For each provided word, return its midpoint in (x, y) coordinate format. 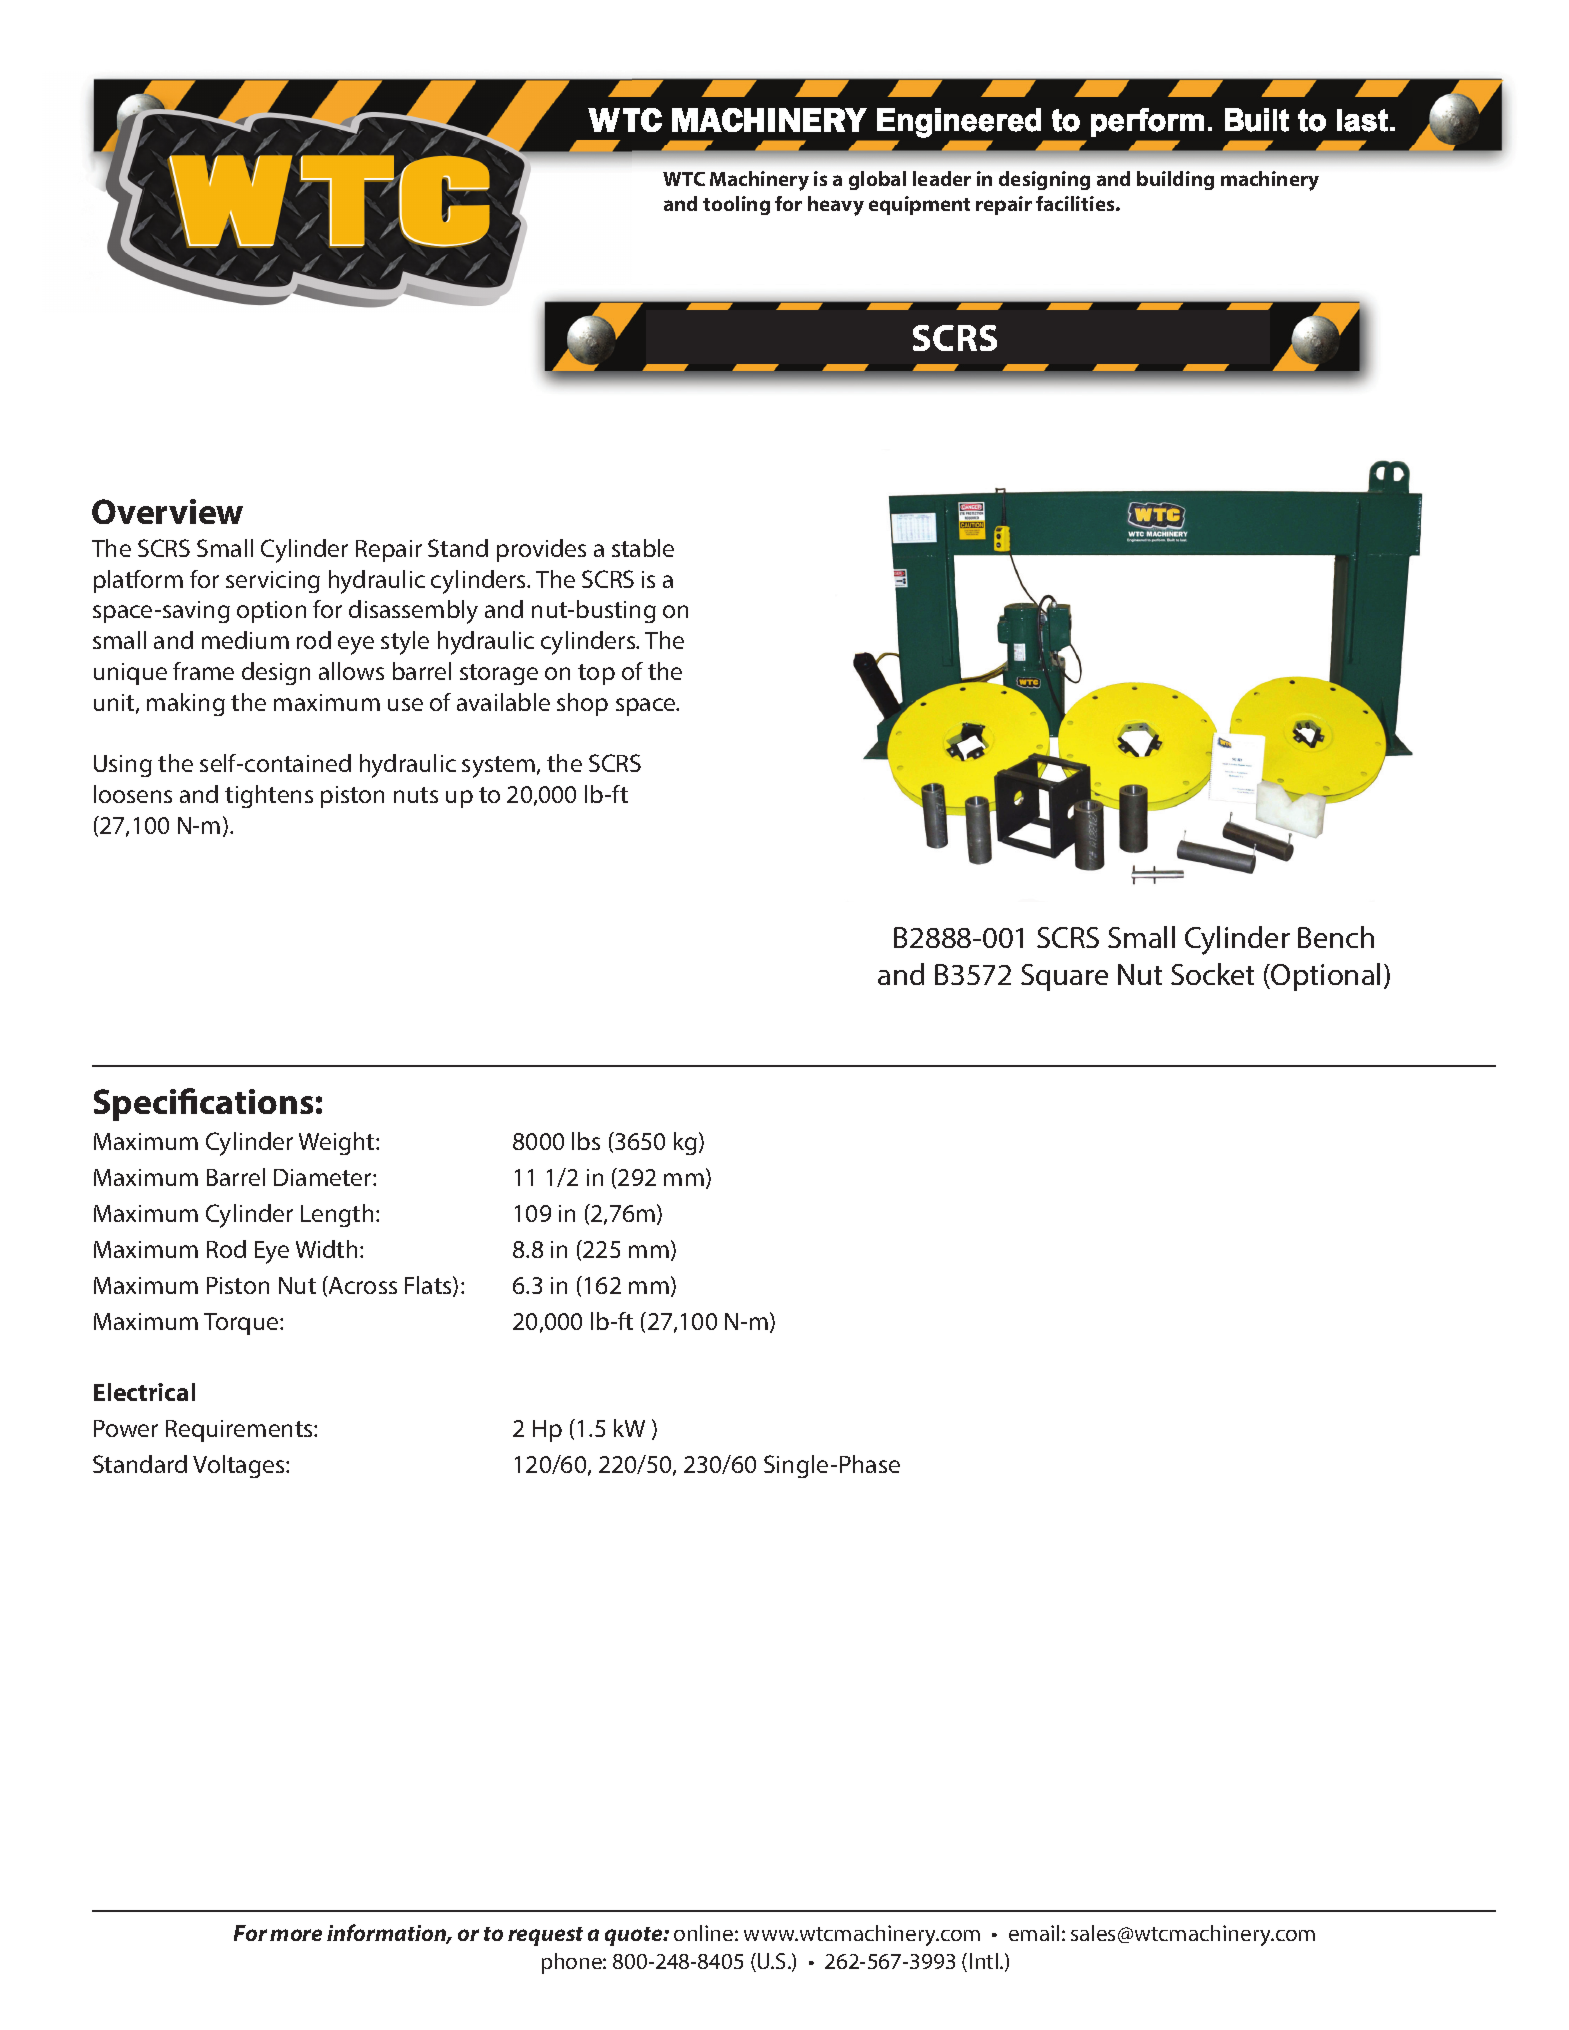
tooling (736, 205)
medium (245, 640)
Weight (338, 1143)
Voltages (240, 1466)
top (596, 674)
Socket (1212, 974)
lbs (586, 1141)
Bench (1336, 937)
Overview (167, 511)
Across (362, 1285)
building (1175, 180)
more (296, 1935)
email (1034, 1933)
